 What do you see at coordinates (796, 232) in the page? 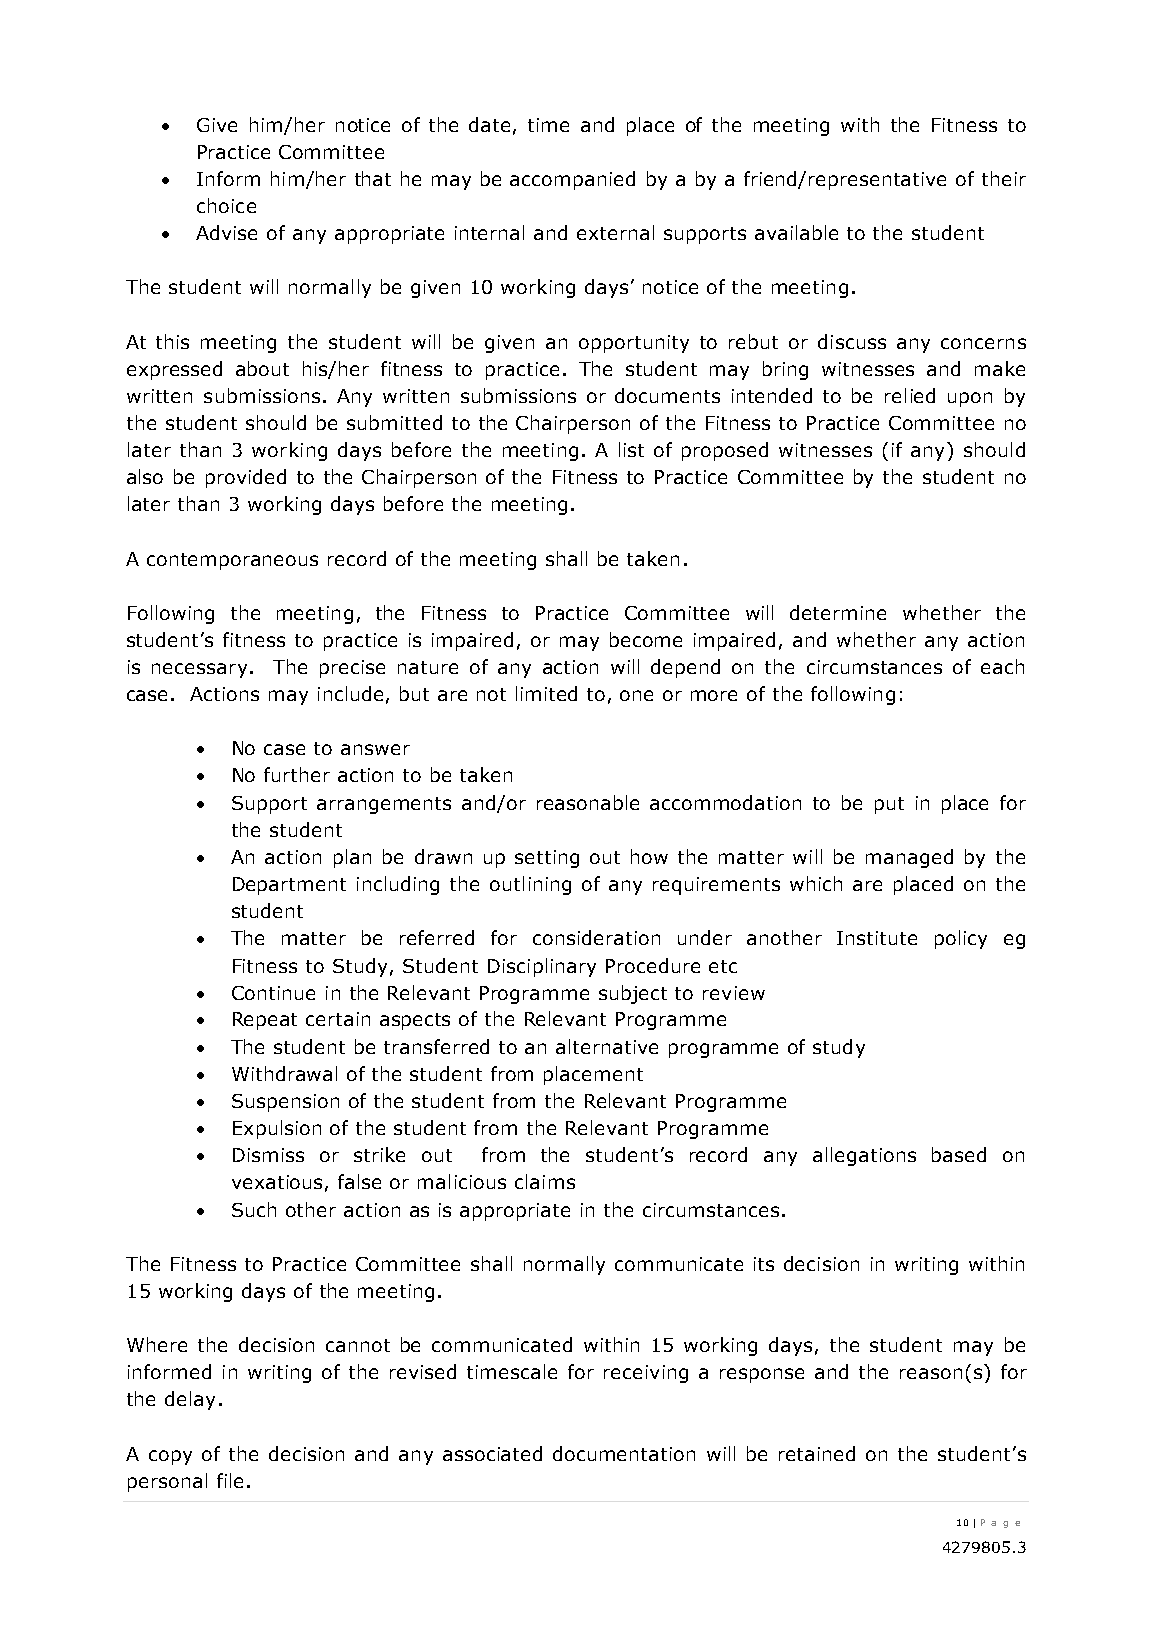
I see `available` at bounding box center [796, 232].
